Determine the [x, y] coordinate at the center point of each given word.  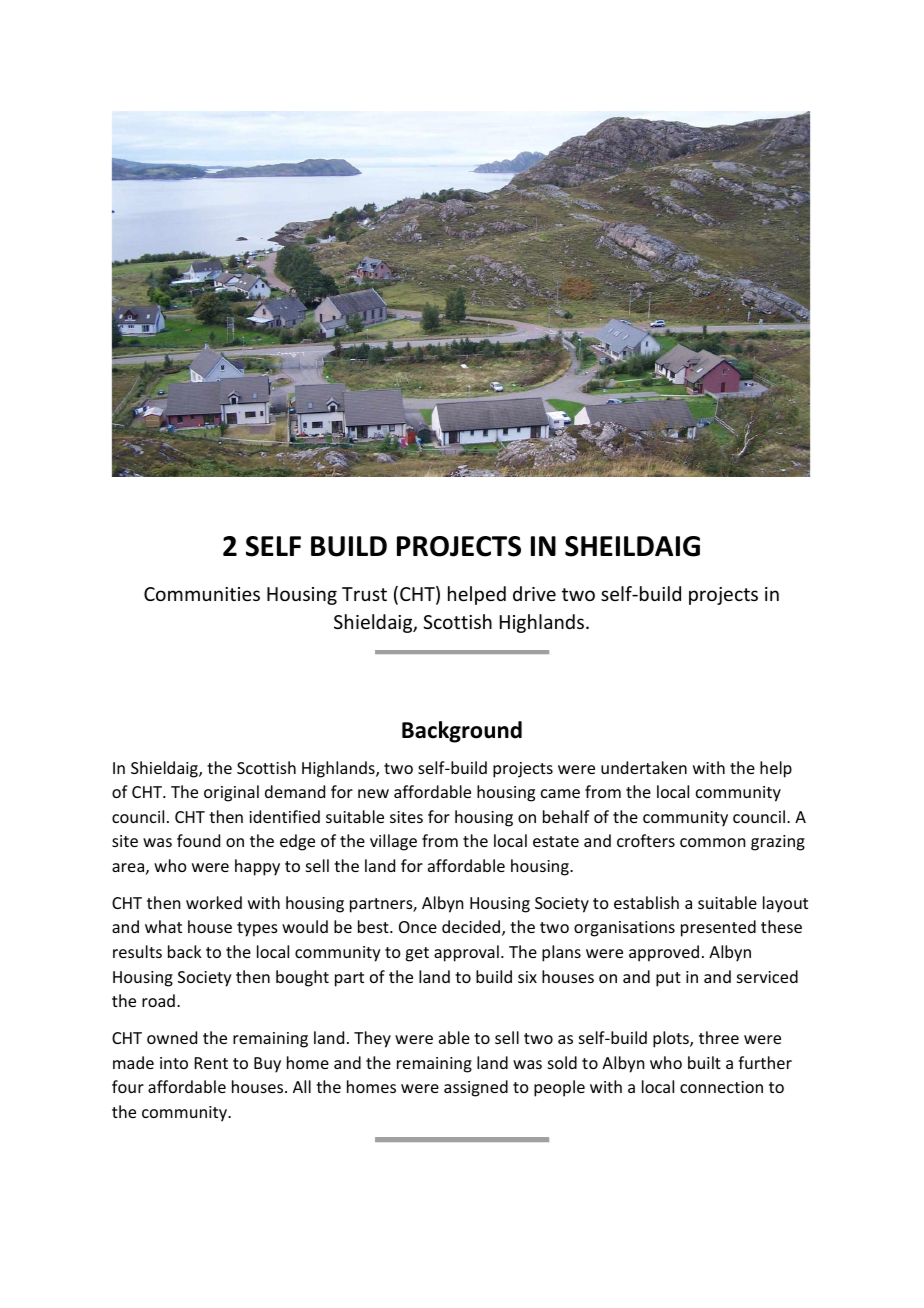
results [137, 951]
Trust [364, 594]
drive [534, 593]
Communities [202, 594]
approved [664, 953]
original [231, 793]
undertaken [644, 767]
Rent [211, 1063]
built [704, 1062]
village [393, 842]
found [198, 840]
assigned [476, 1088]
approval [466, 953]
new [373, 793]
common [712, 842]
